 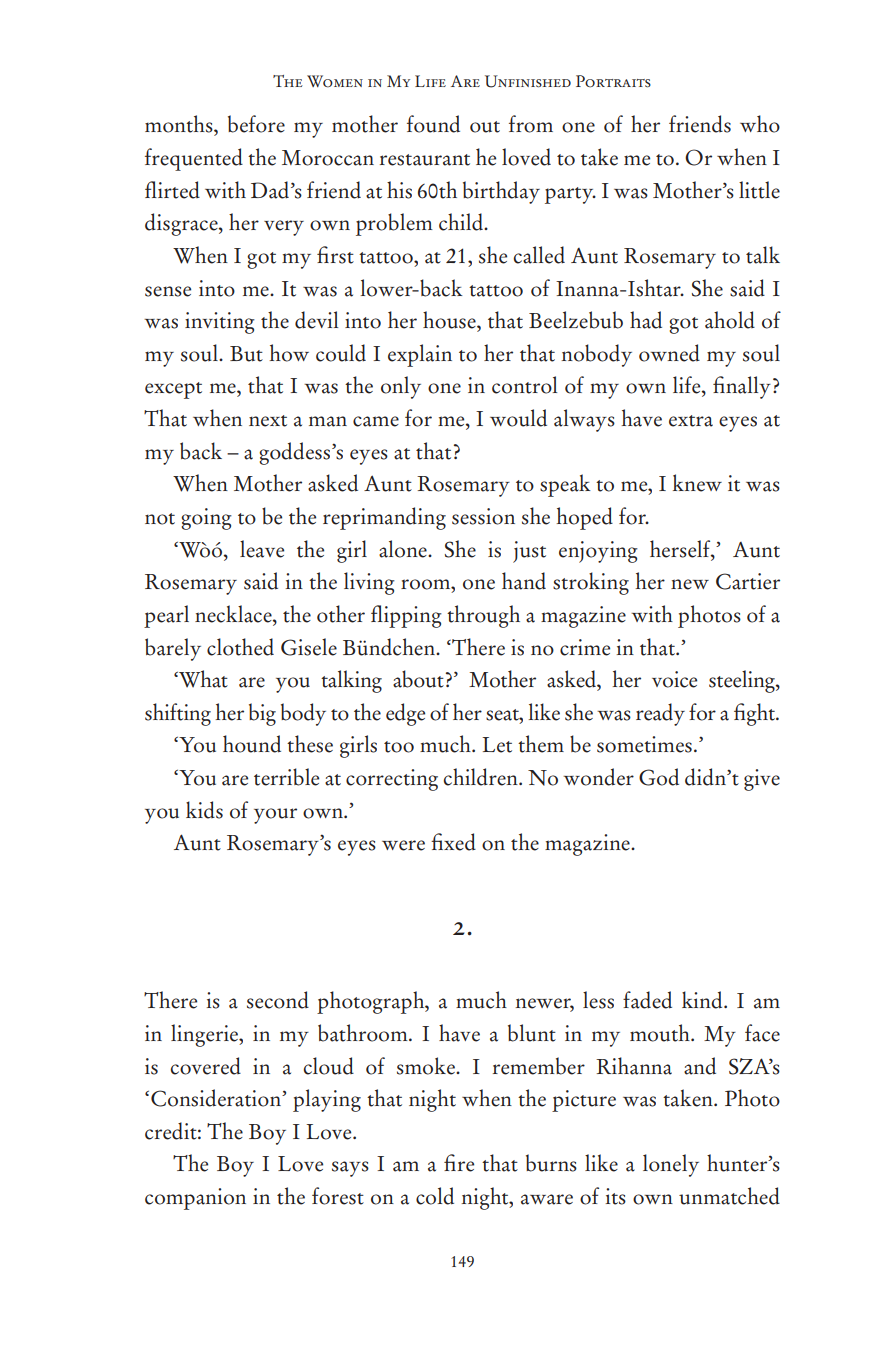 What do you see at coordinates (240, 647) in the screenshot?
I see `clothed` at bounding box center [240, 647].
